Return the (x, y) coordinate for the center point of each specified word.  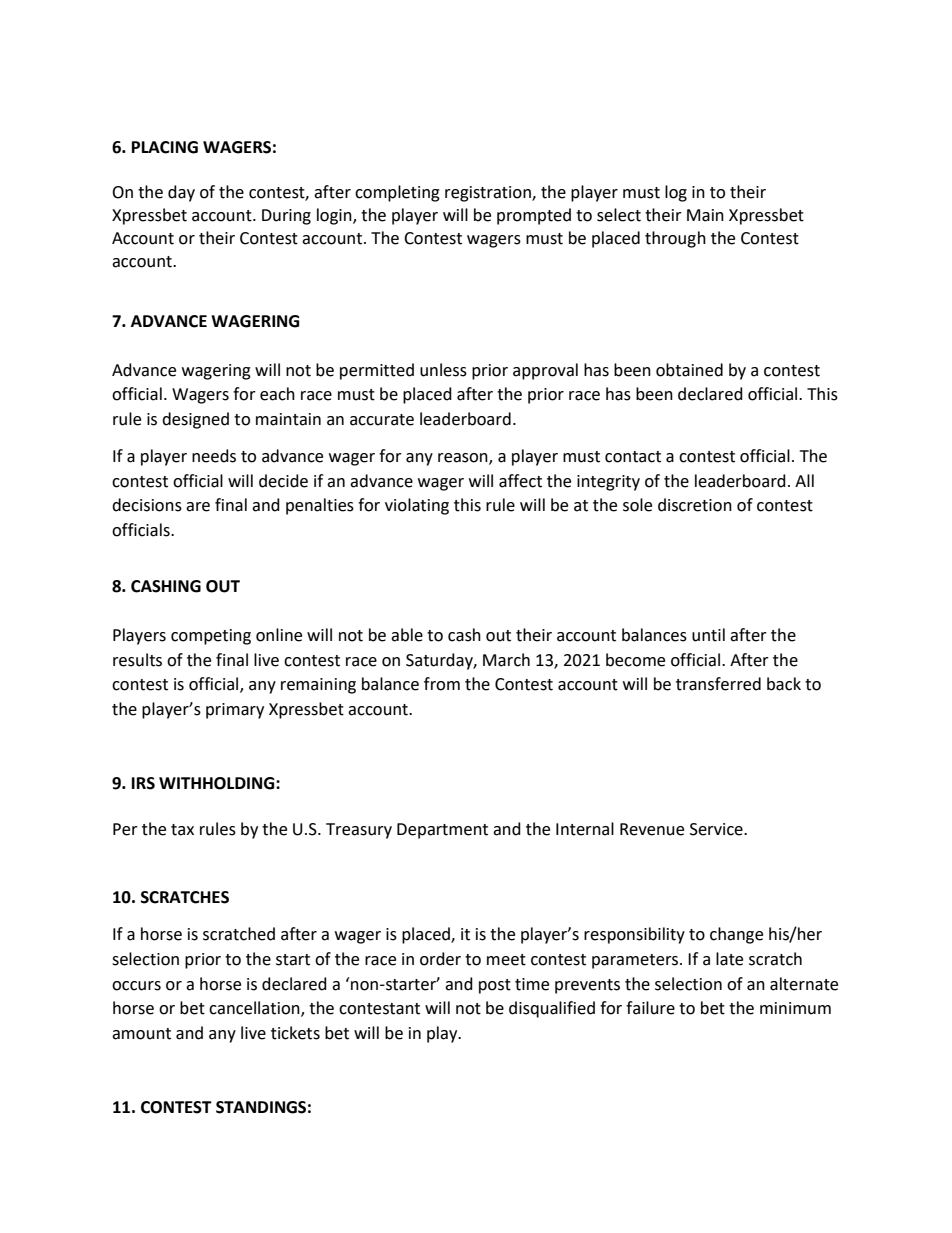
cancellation (255, 1009)
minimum (795, 1008)
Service (717, 829)
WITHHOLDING (218, 783)
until (708, 635)
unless (443, 370)
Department (442, 831)
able (407, 635)
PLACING (165, 147)
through (675, 239)
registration (489, 194)
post (495, 986)
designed (195, 420)
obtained (689, 370)
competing (211, 637)
